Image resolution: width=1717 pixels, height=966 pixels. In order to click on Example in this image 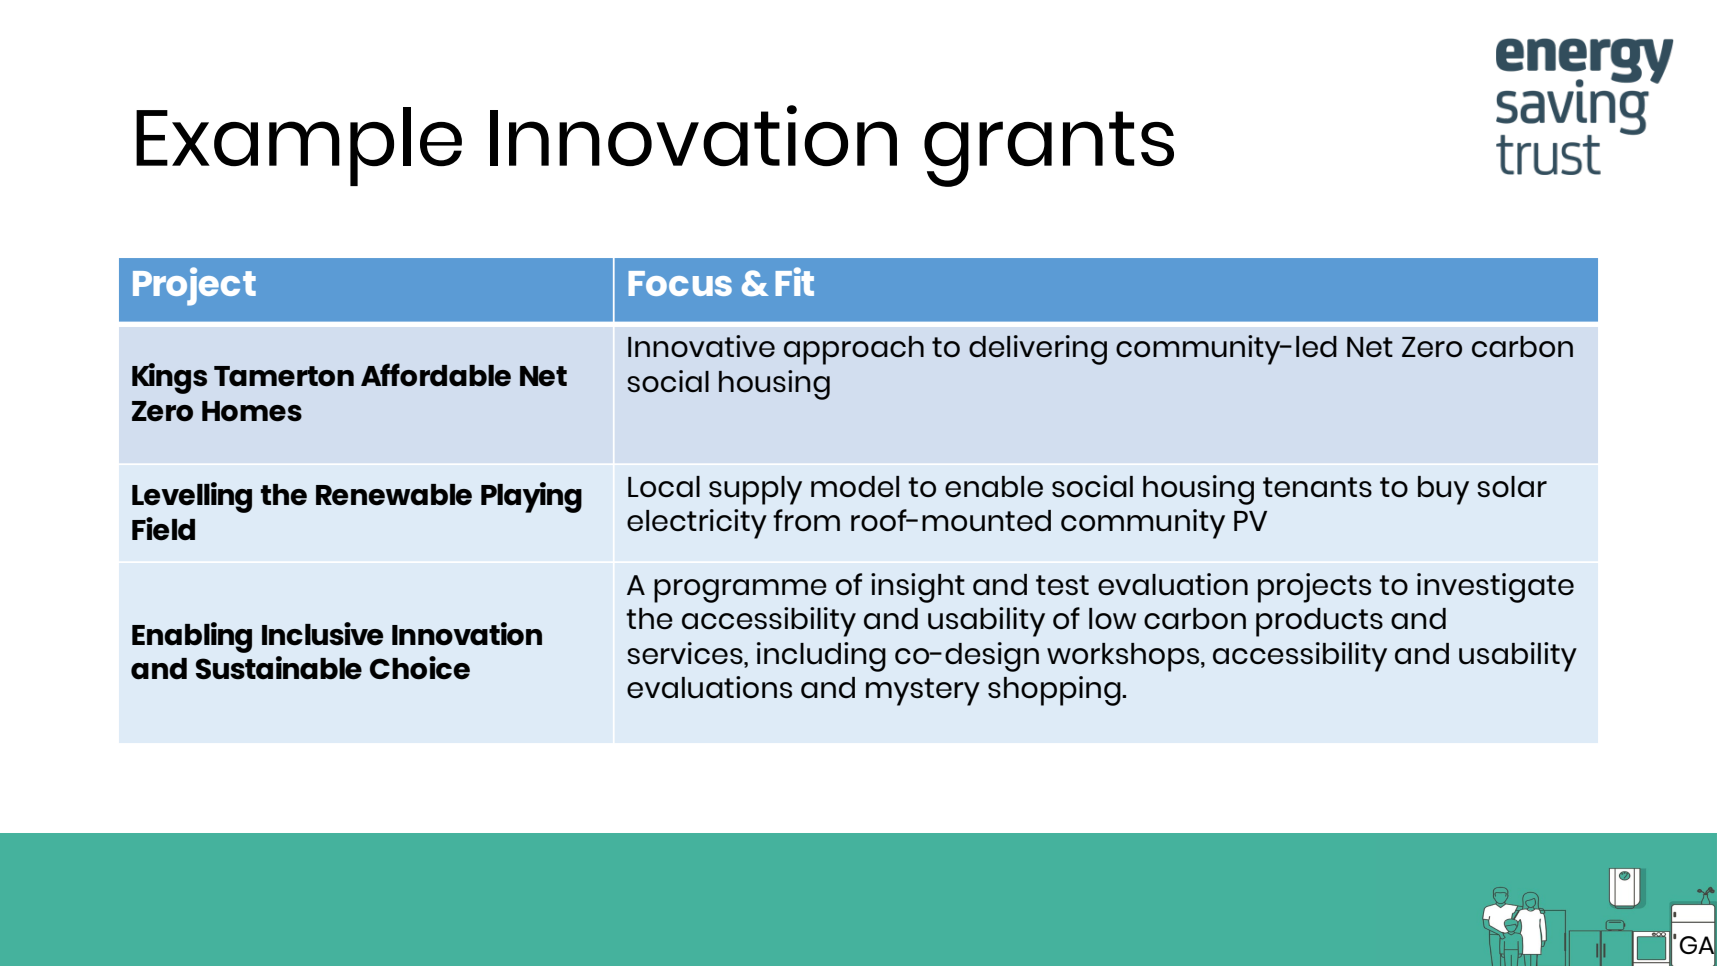, I will do `click(299, 146)`.
